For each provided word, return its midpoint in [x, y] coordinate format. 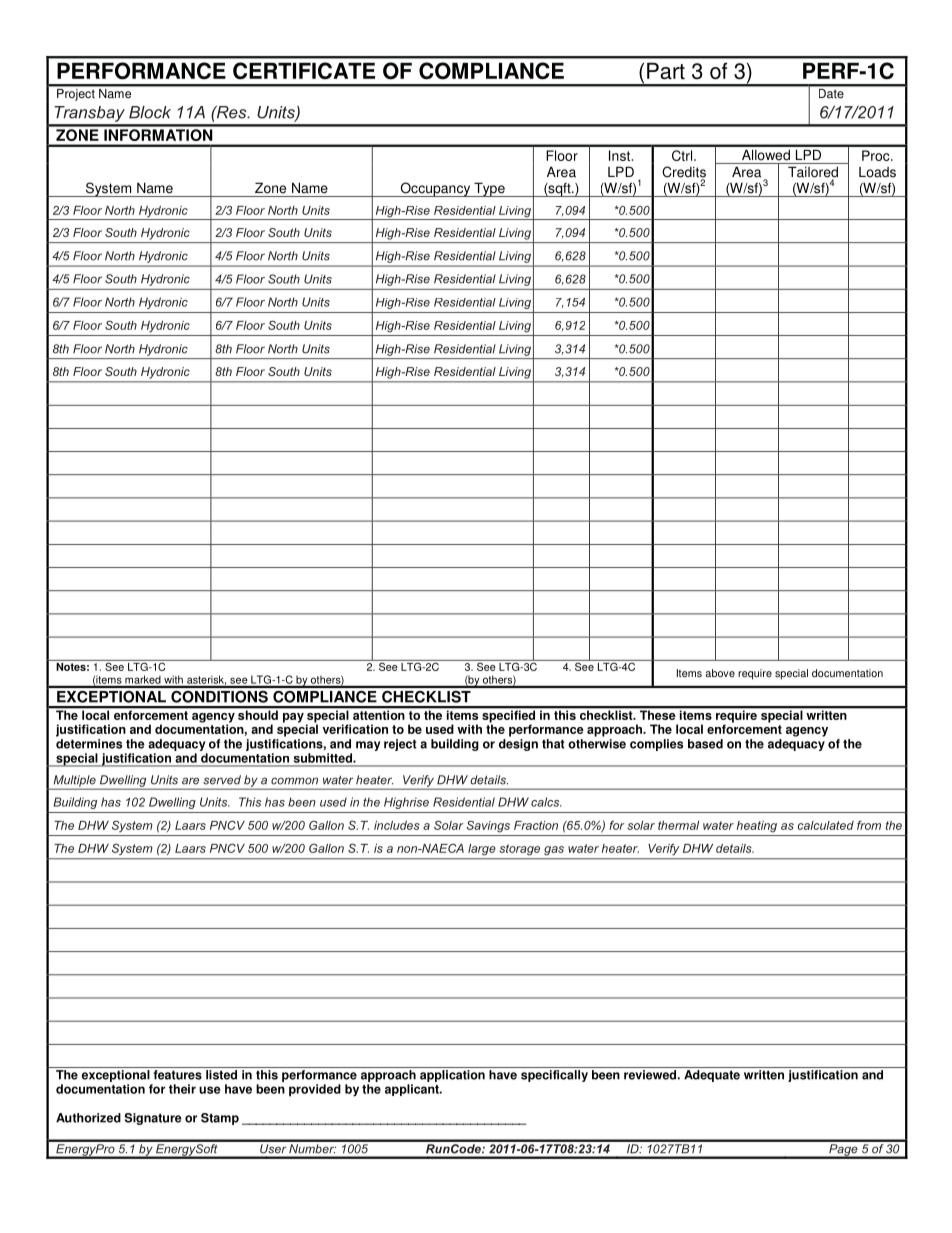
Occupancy [435, 189]
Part [666, 71]
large [481, 849]
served [222, 780]
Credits [684, 173]
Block [150, 112]
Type [489, 189]
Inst [620, 155]
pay [293, 718]
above [720, 673]
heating [757, 827]
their [182, 1089]
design [518, 745]
